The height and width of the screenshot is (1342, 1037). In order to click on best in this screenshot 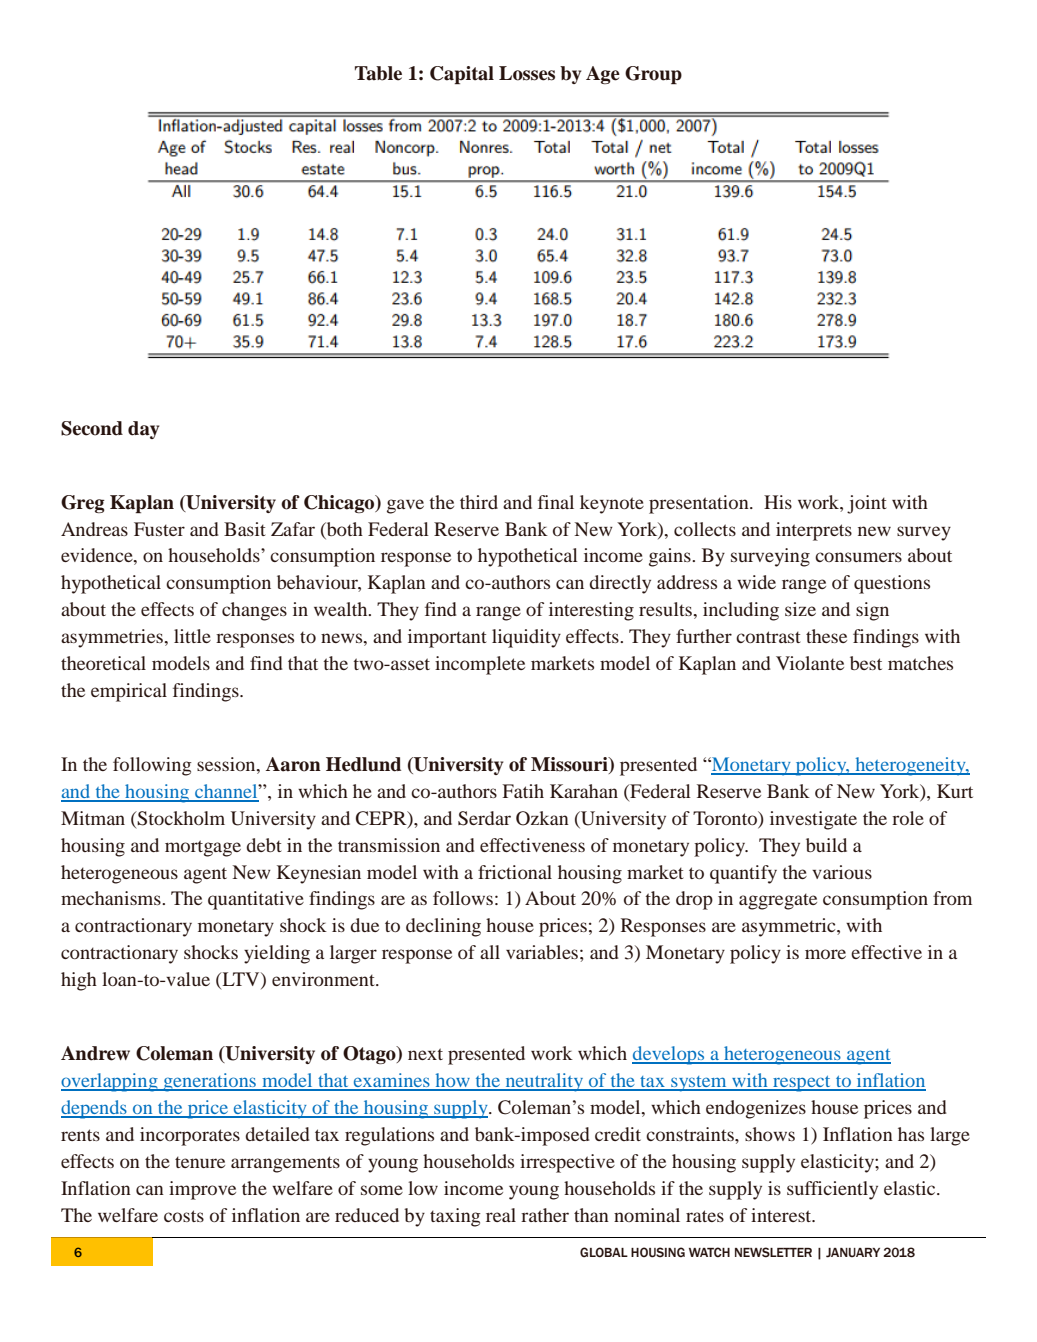, I will do `click(866, 663)`.
